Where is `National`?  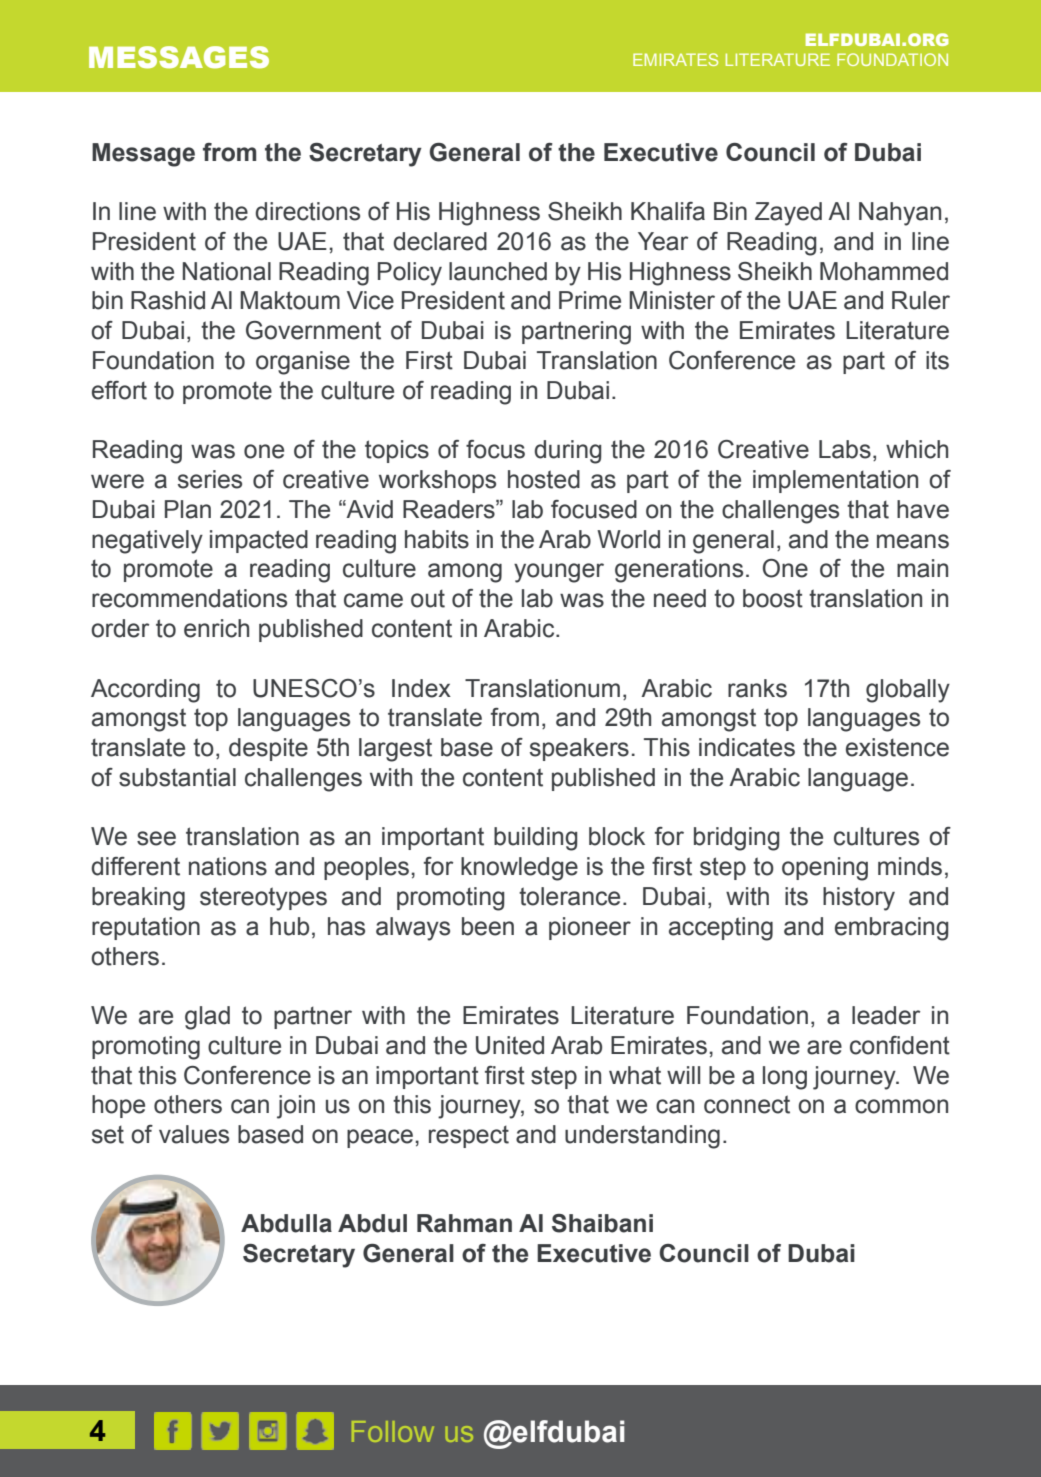 National is located at coordinates (227, 271).
